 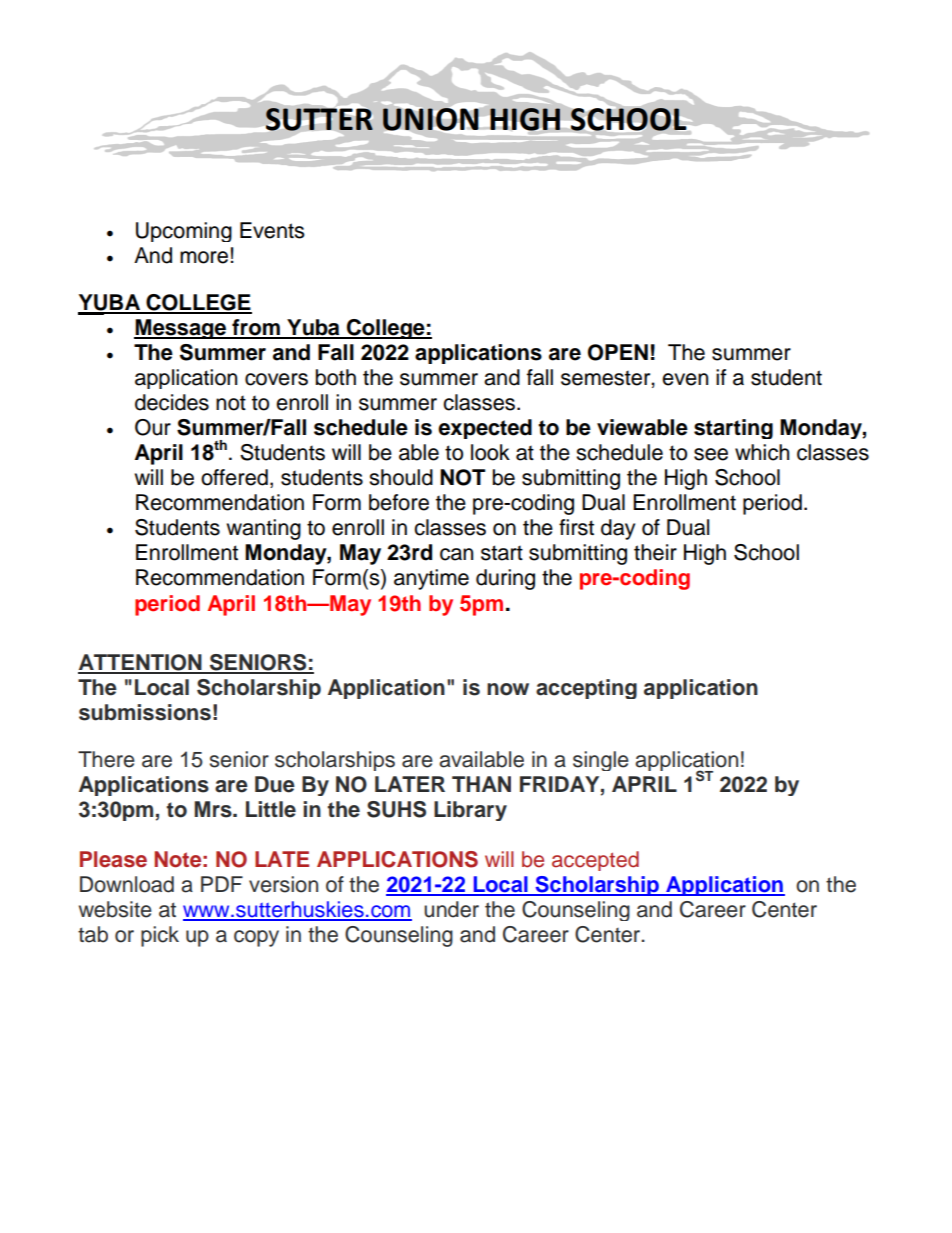 What do you see at coordinates (336, 377) in the document?
I see `both` at bounding box center [336, 377].
